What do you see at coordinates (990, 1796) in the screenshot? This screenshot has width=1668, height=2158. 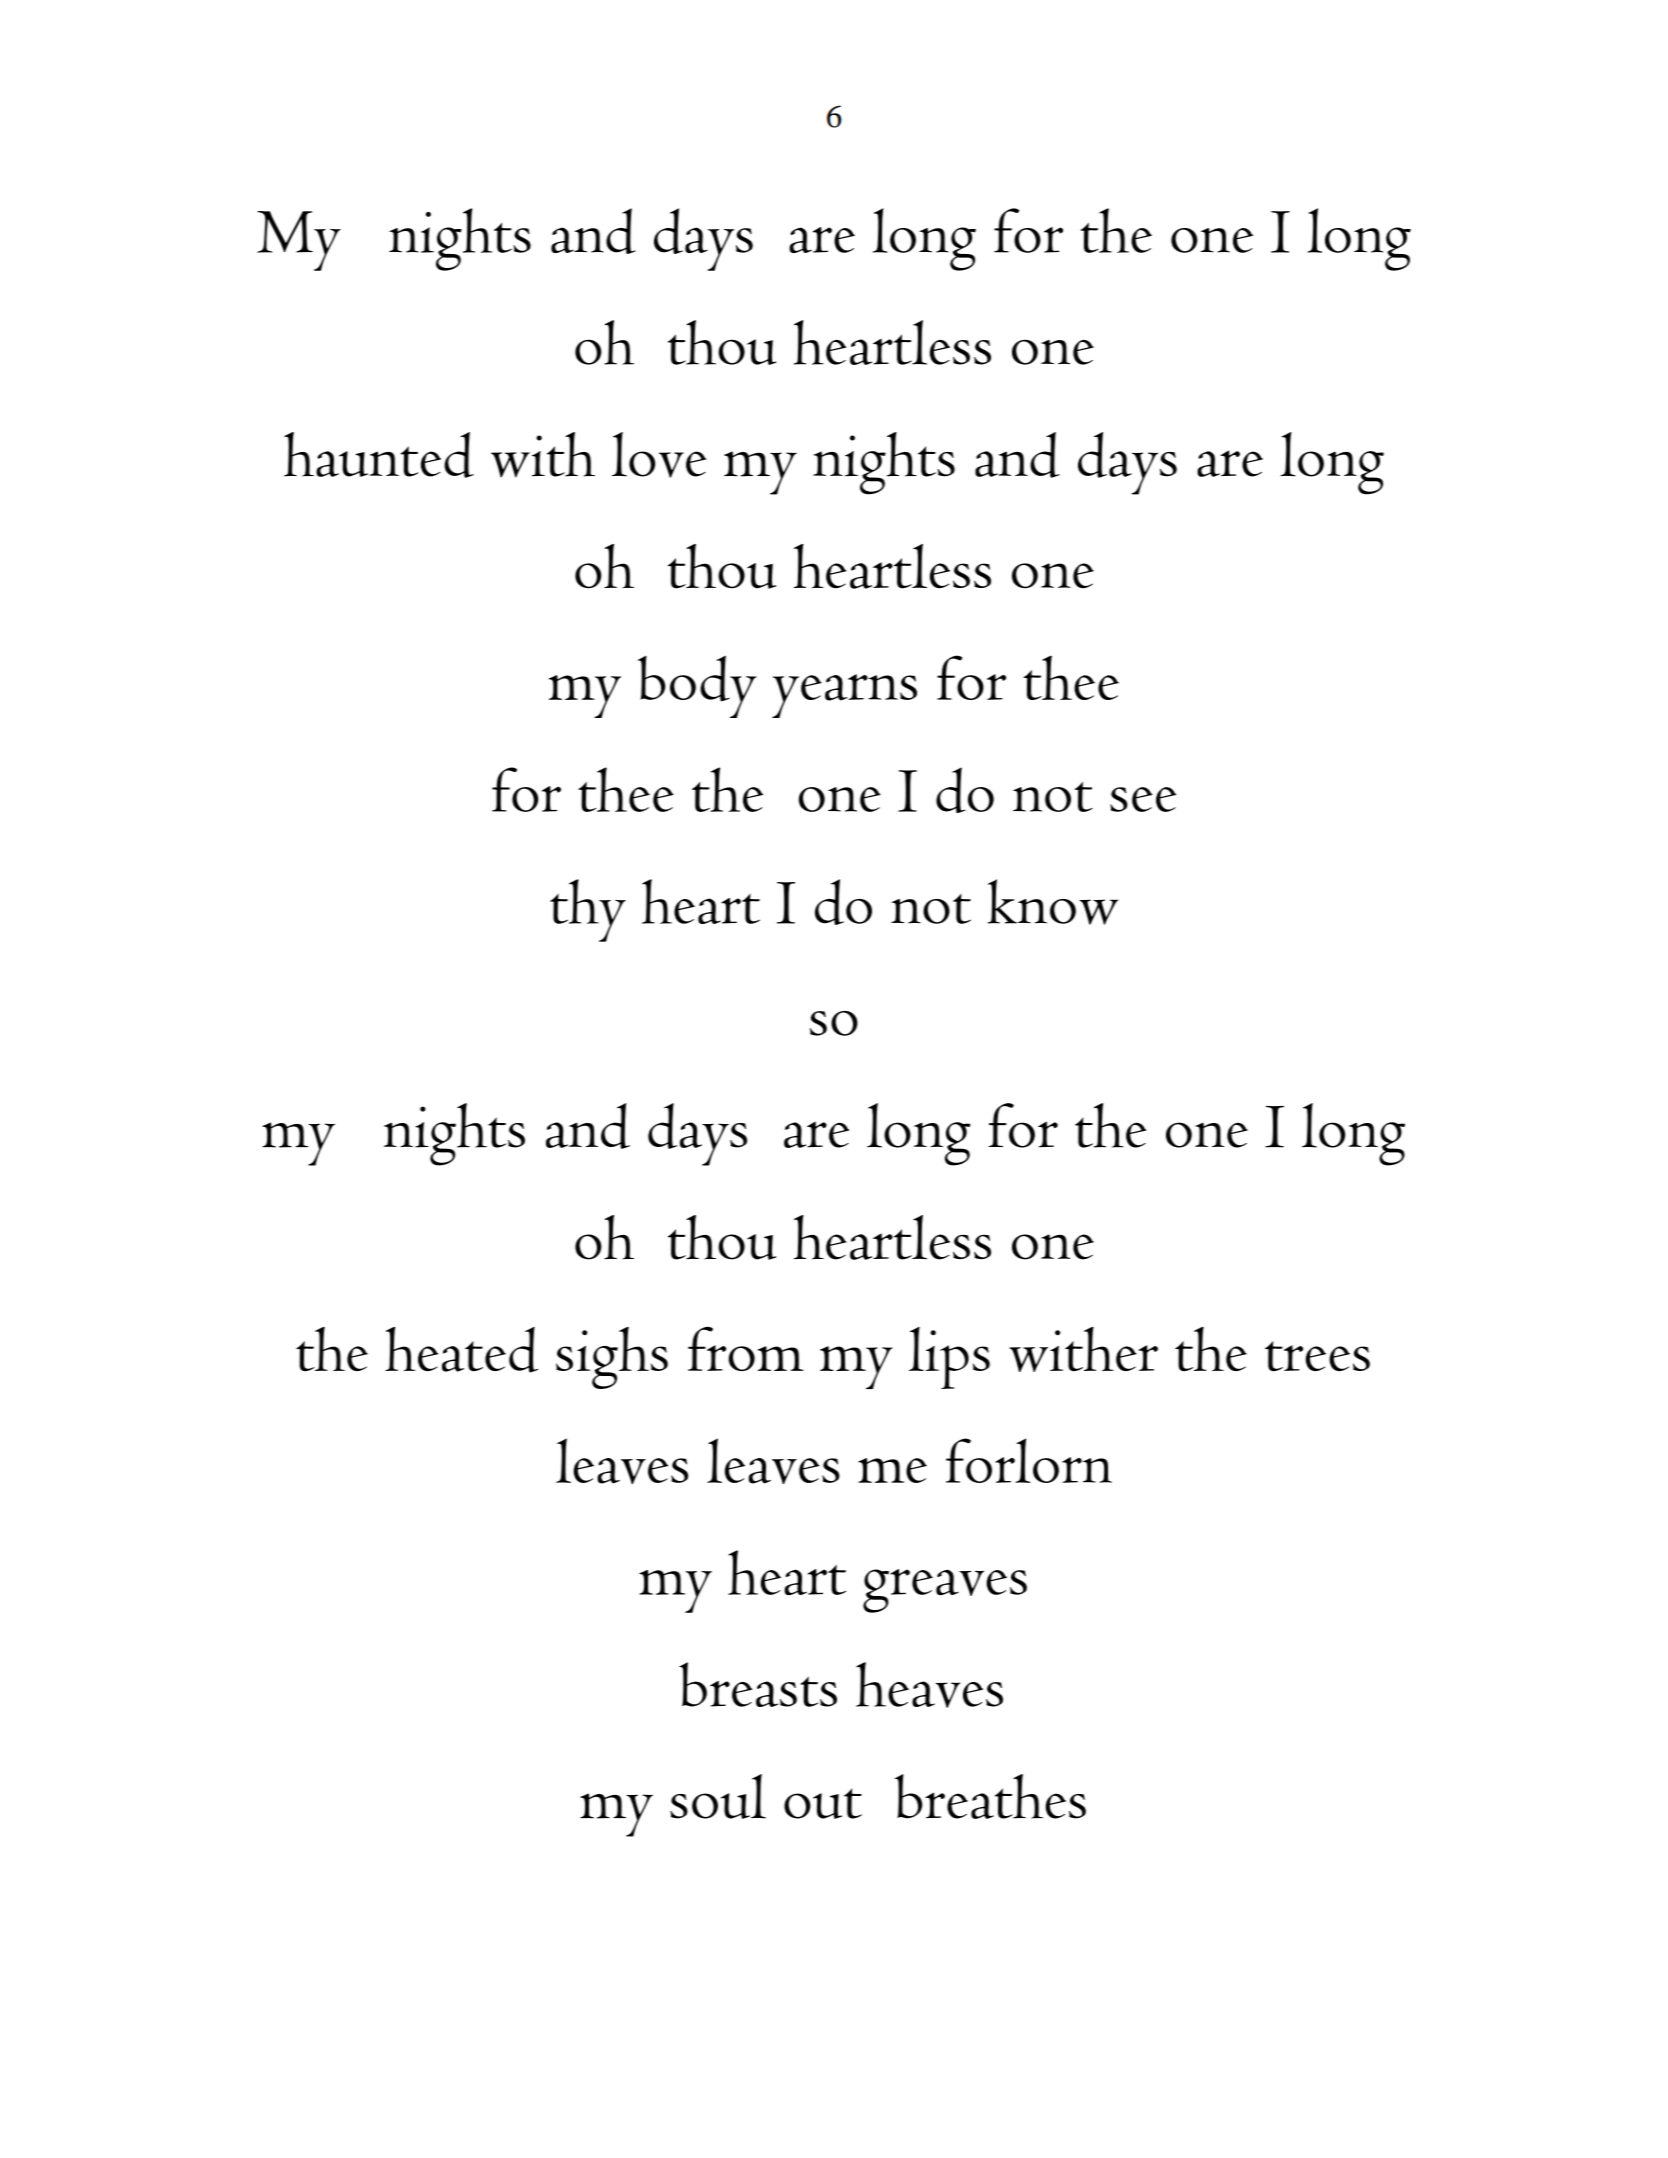 I see `breathes` at bounding box center [990, 1796].
